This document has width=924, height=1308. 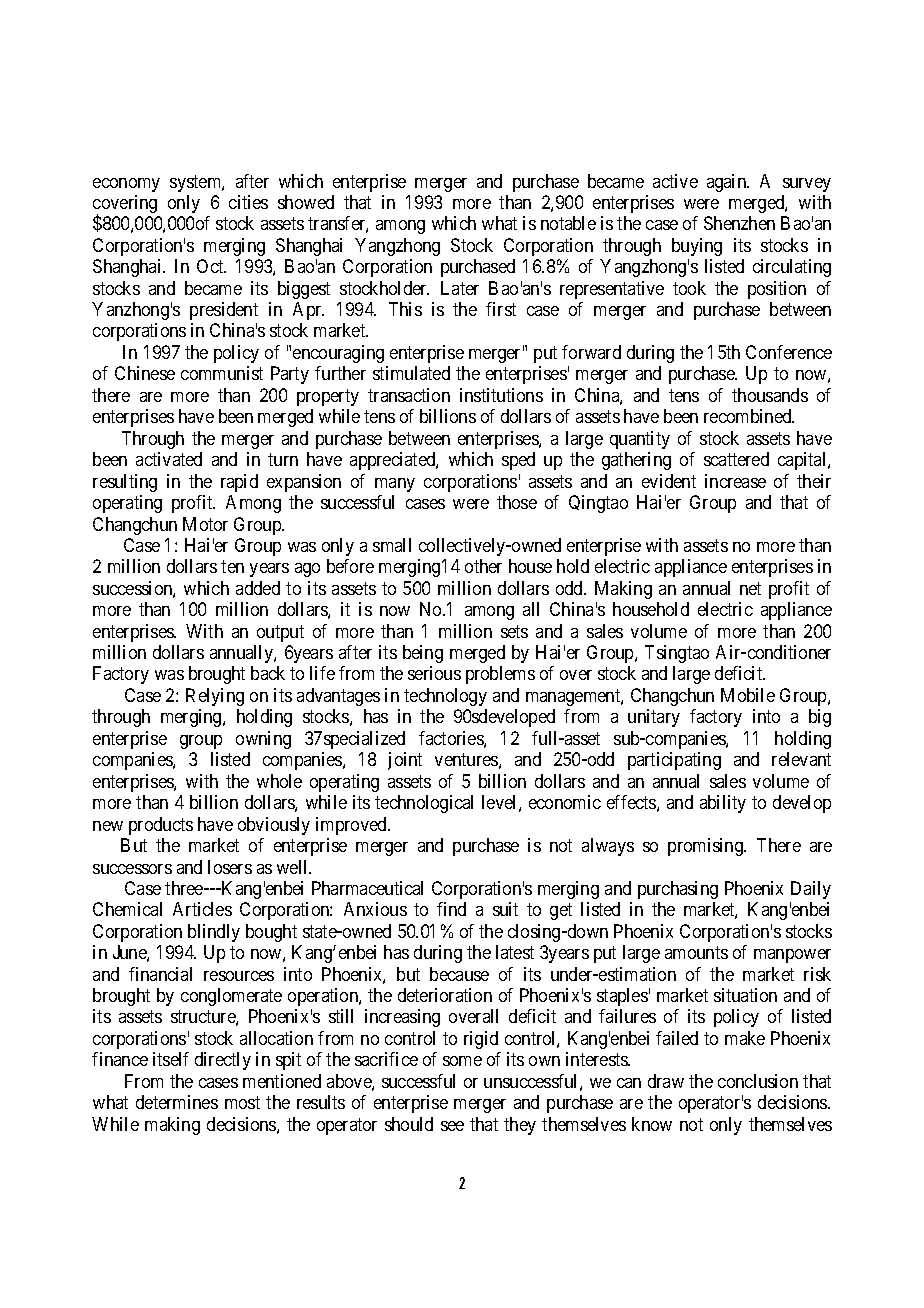 What do you see at coordinates (248, 202) in the document?
I see `cities` at bounding box center [248, 202].
